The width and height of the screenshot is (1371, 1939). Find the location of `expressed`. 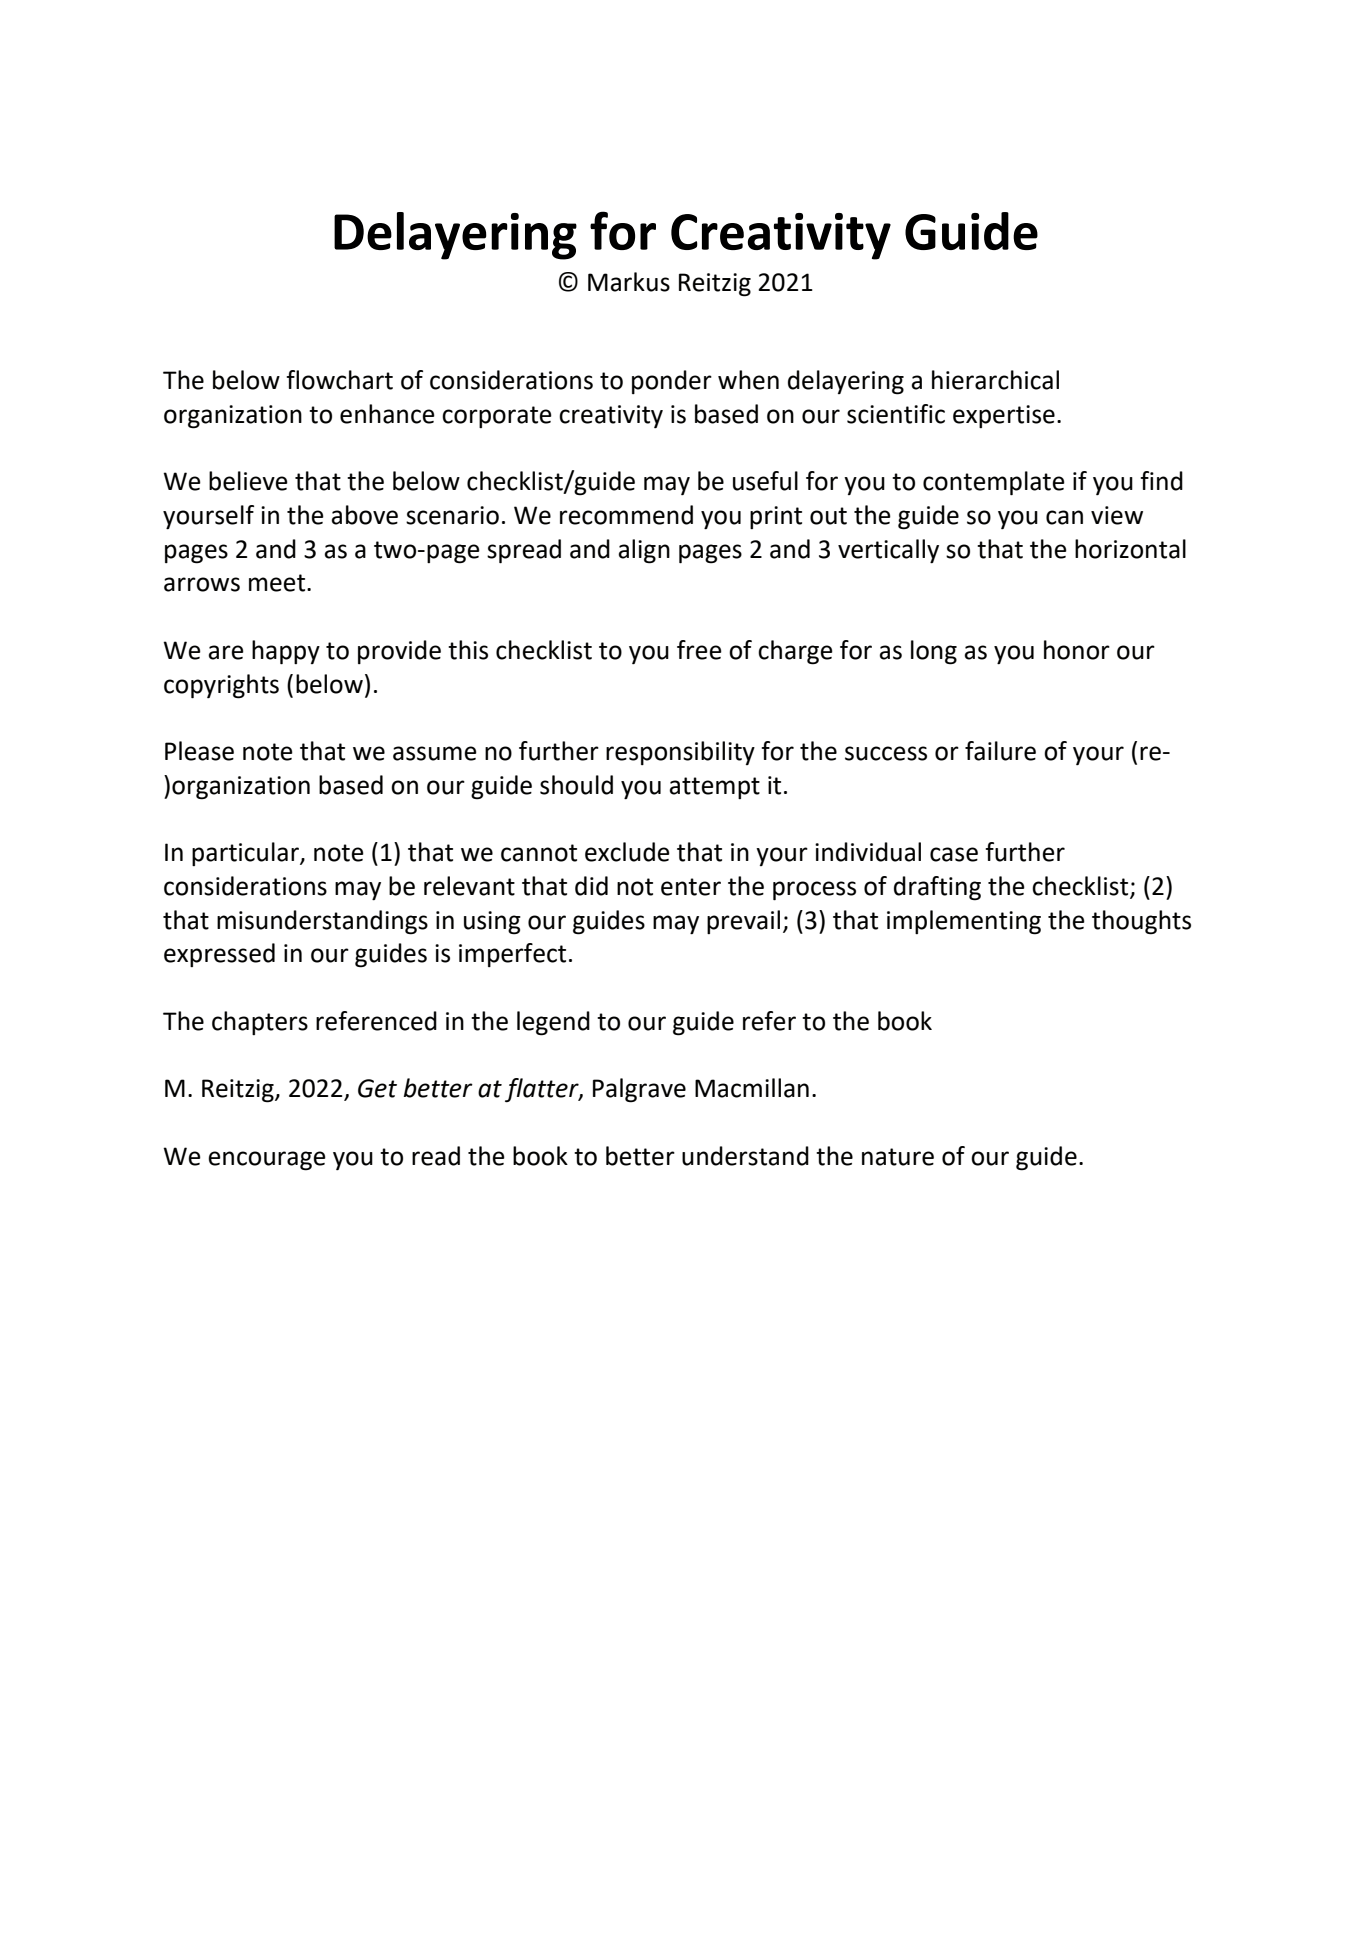

expressed is located at coordinates (219, 955).
